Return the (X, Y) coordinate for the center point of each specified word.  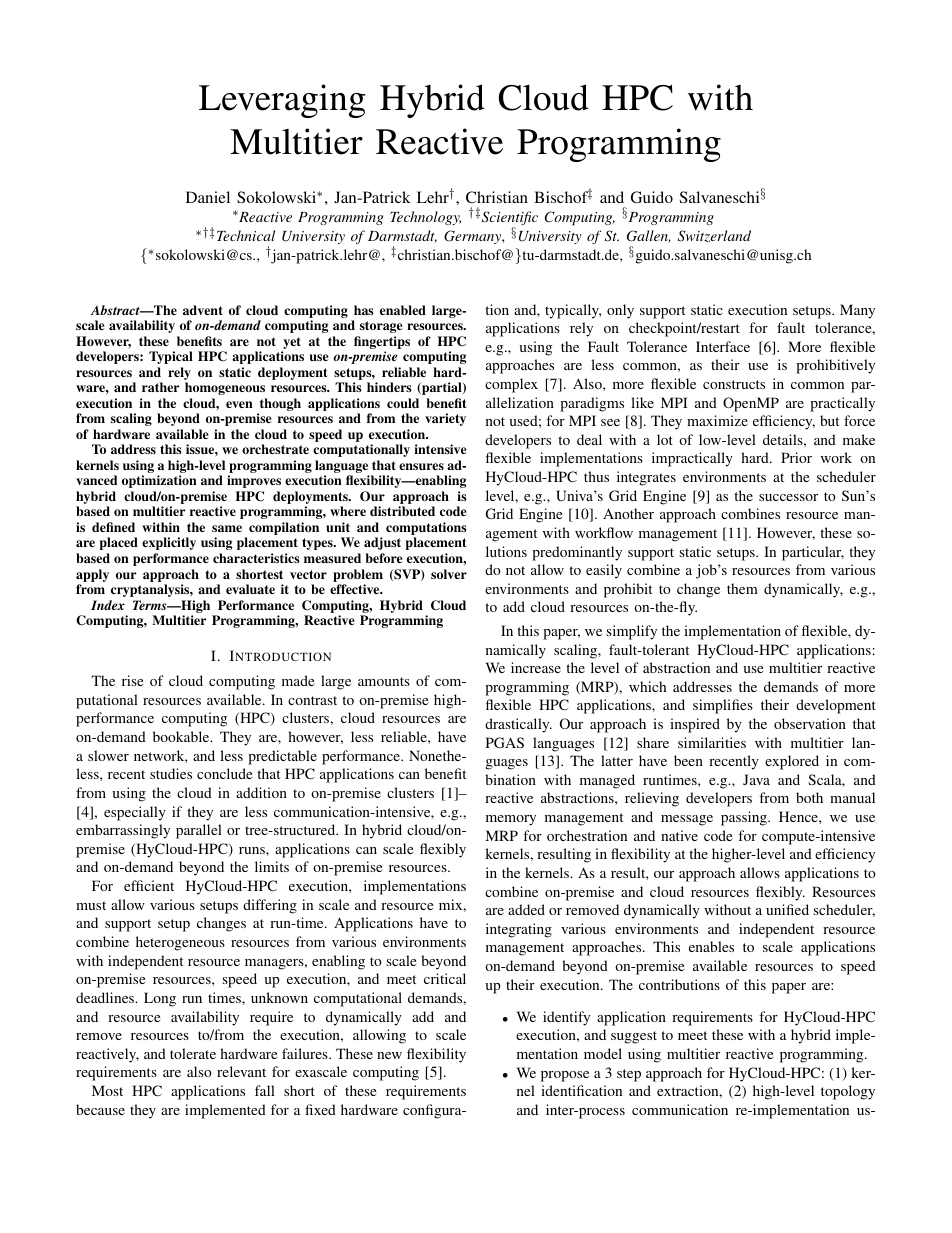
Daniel (208, 197)
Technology (425, 218)
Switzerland (714, 236)
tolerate (193, 1053)
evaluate (250, 589)
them (742, 588)
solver (449, 574)
